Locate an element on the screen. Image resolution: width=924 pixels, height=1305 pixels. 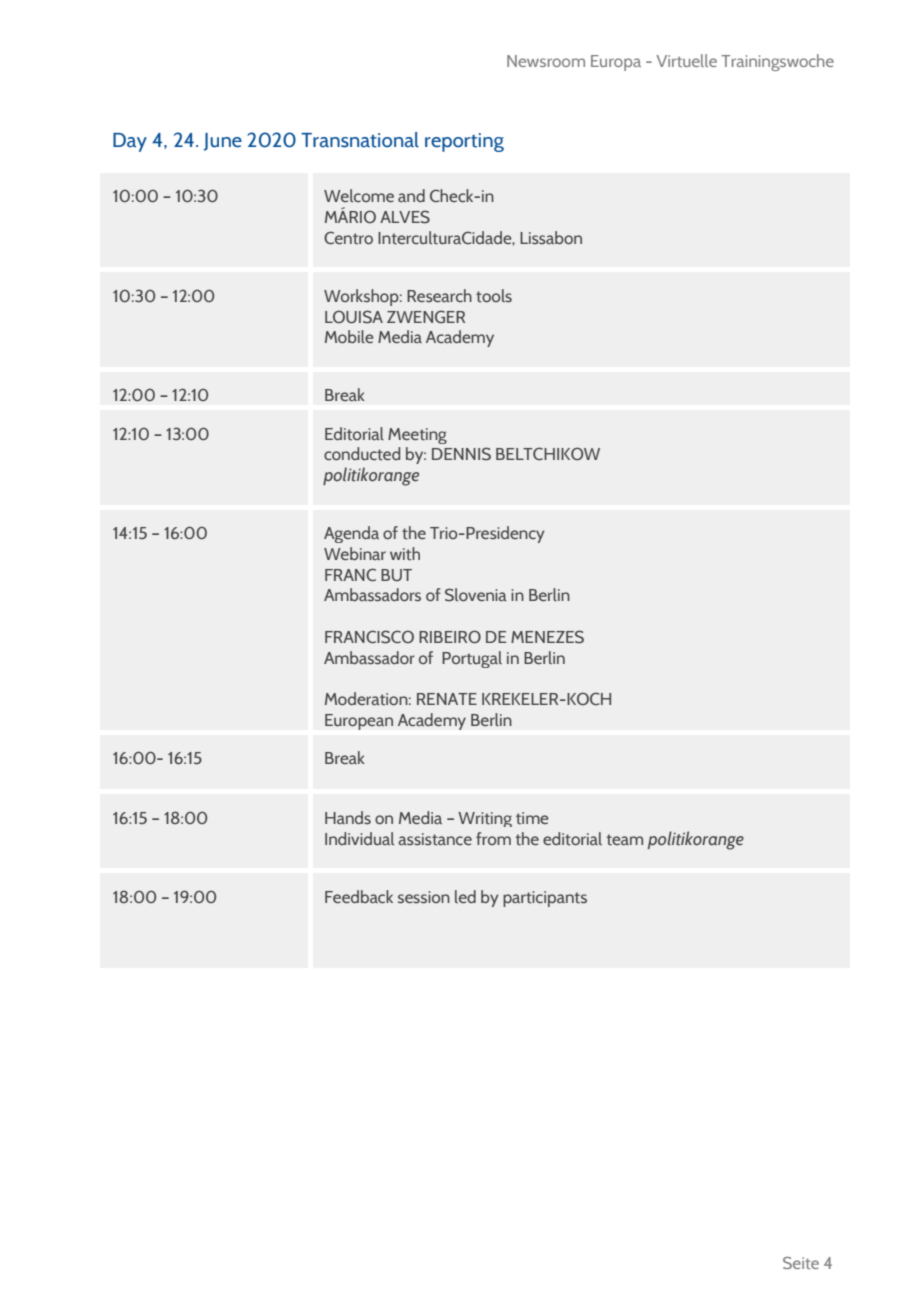
Hands is located at coordinates (348, 818).
